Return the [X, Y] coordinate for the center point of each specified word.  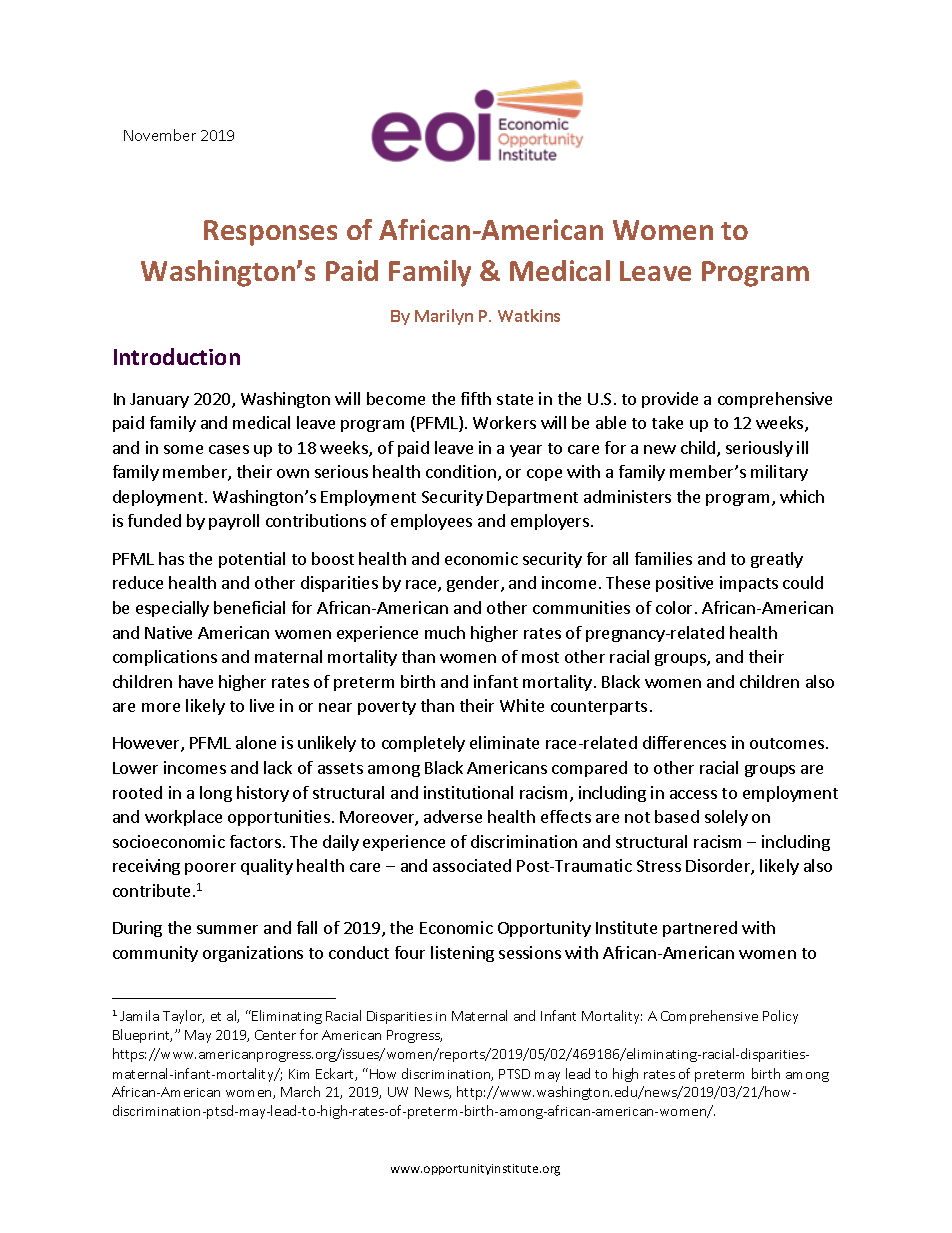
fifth [476, 398]
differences [684, 742]
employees [431, 522]
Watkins [529, 315]
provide [670, 400]
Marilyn [444, 317]
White [522, 705]
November [160, 135]
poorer [210, 869]
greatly [777, 560]
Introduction [177, 356]
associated [472, 865]
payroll [234, 522]
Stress [659, 866]
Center [275, 1035]
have [196, 681]
